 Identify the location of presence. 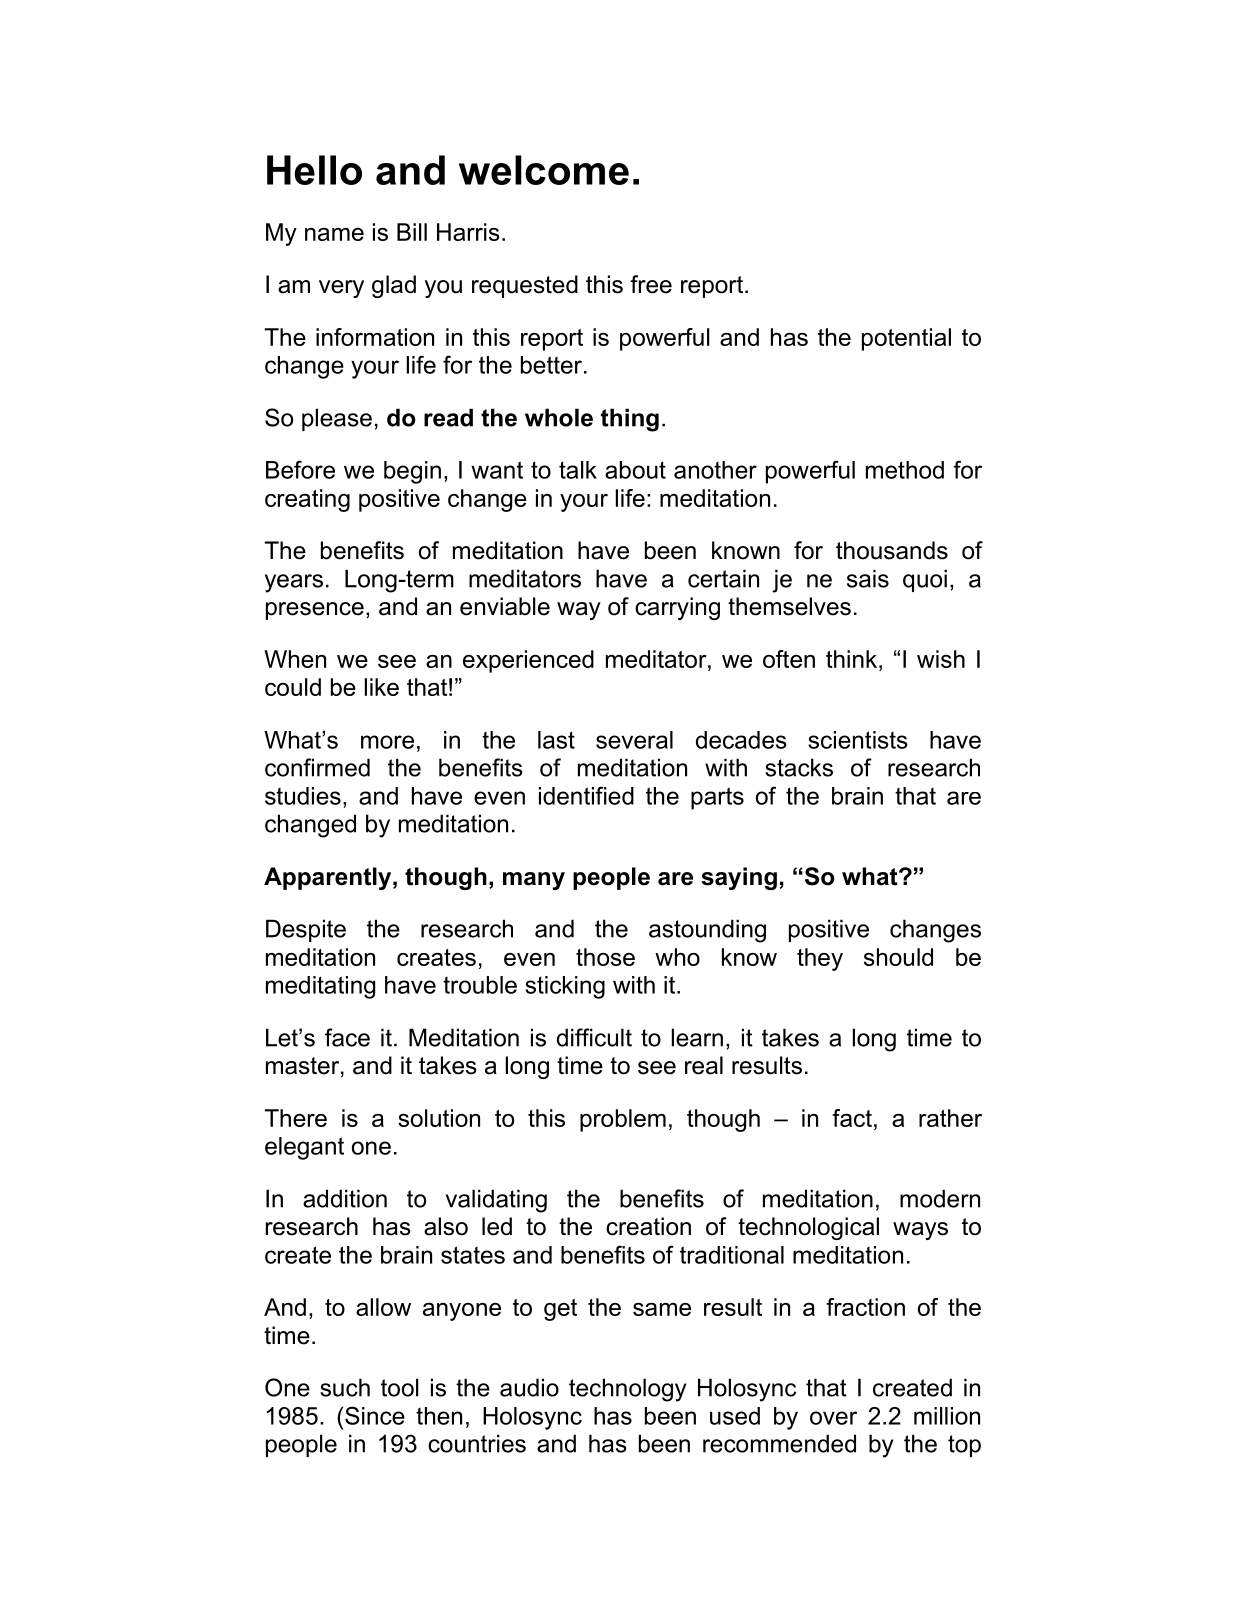
(315, 611).
